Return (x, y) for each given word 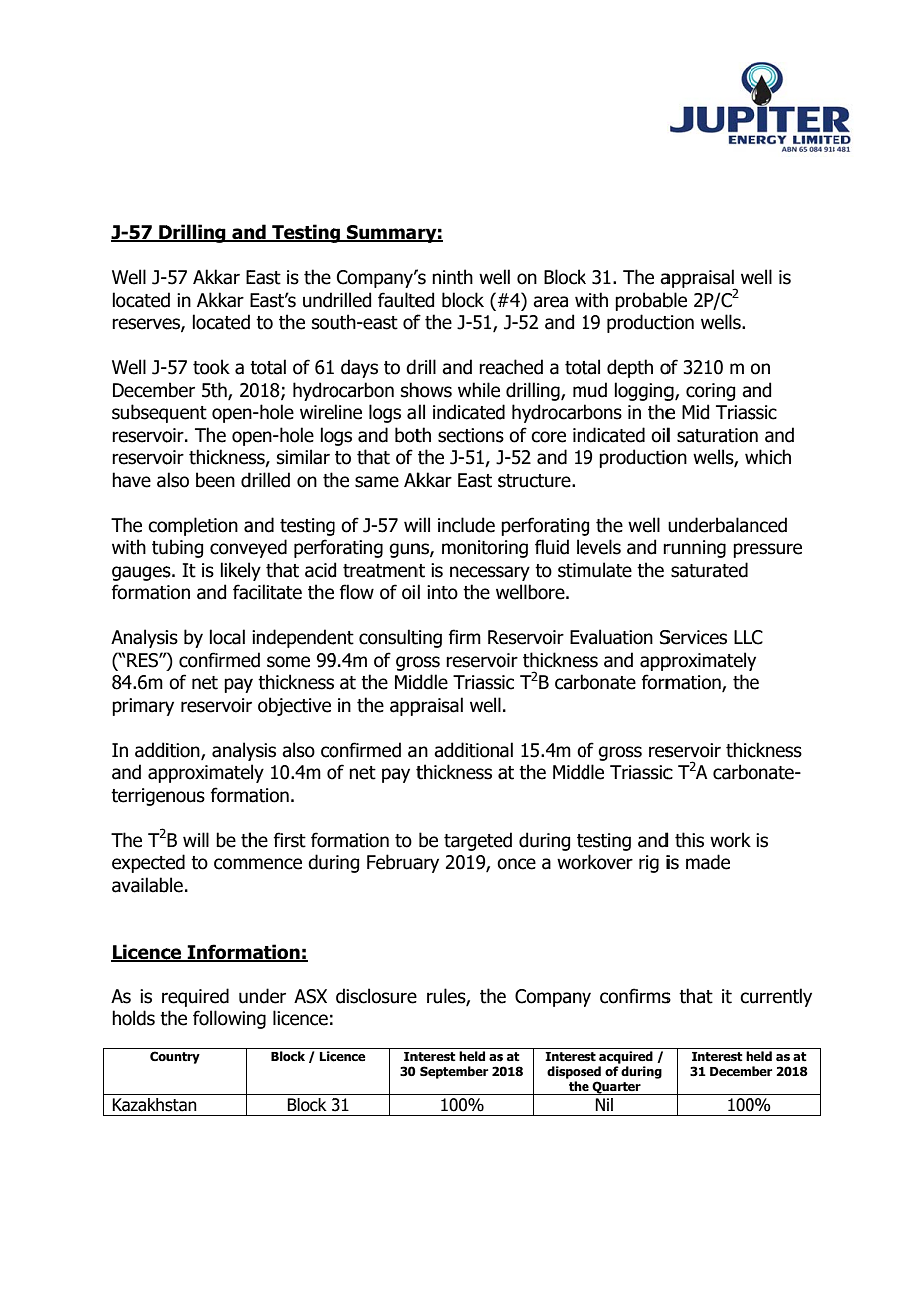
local (227, 637)
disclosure (376, 996)
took (211, 367)
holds (133, 1018)
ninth (452, 277)
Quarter (617, 1088)
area (550, 302)
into (442, 592)
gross (620, 753)
